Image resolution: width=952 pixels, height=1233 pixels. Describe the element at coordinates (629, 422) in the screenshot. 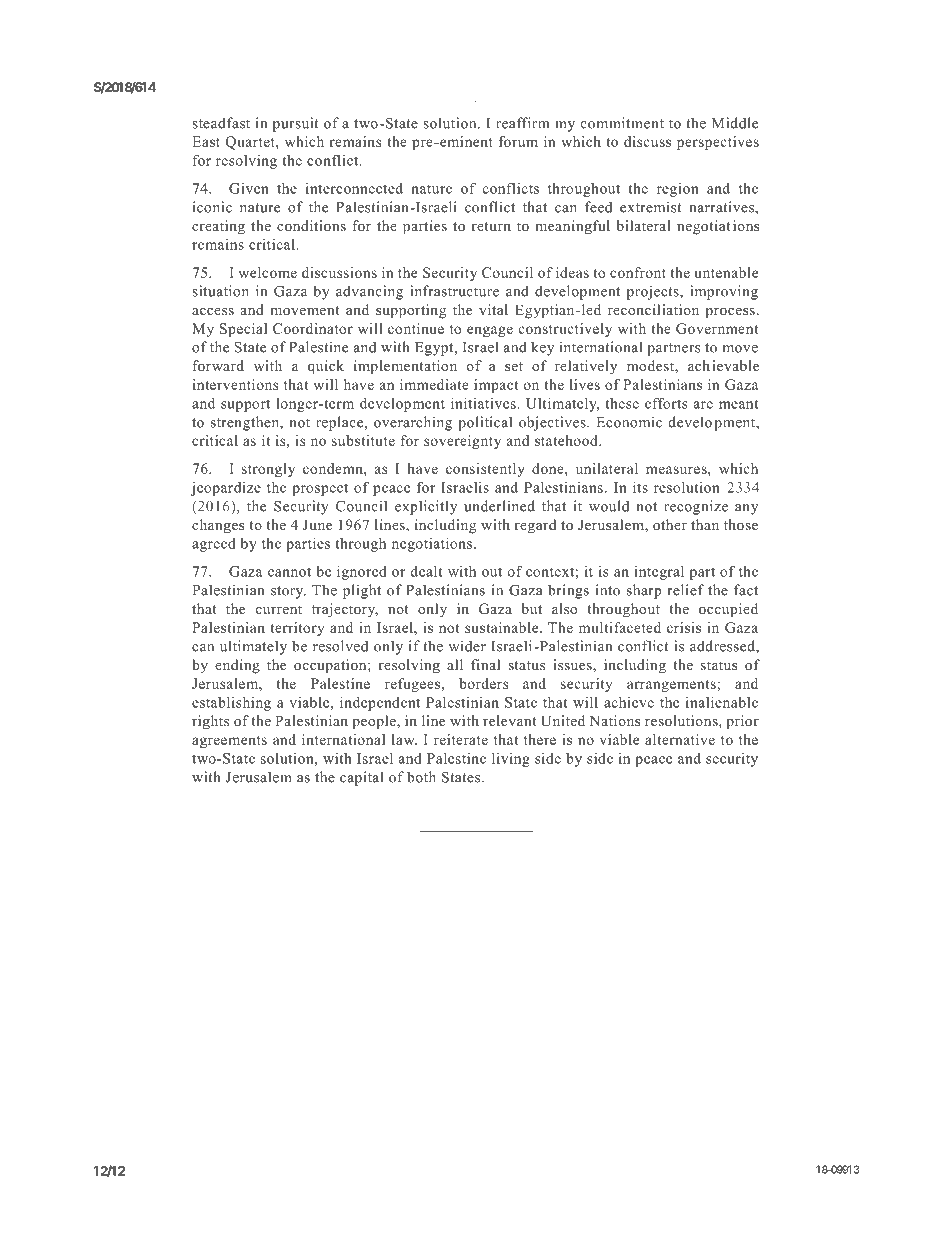

I see `Economic` at that location.
